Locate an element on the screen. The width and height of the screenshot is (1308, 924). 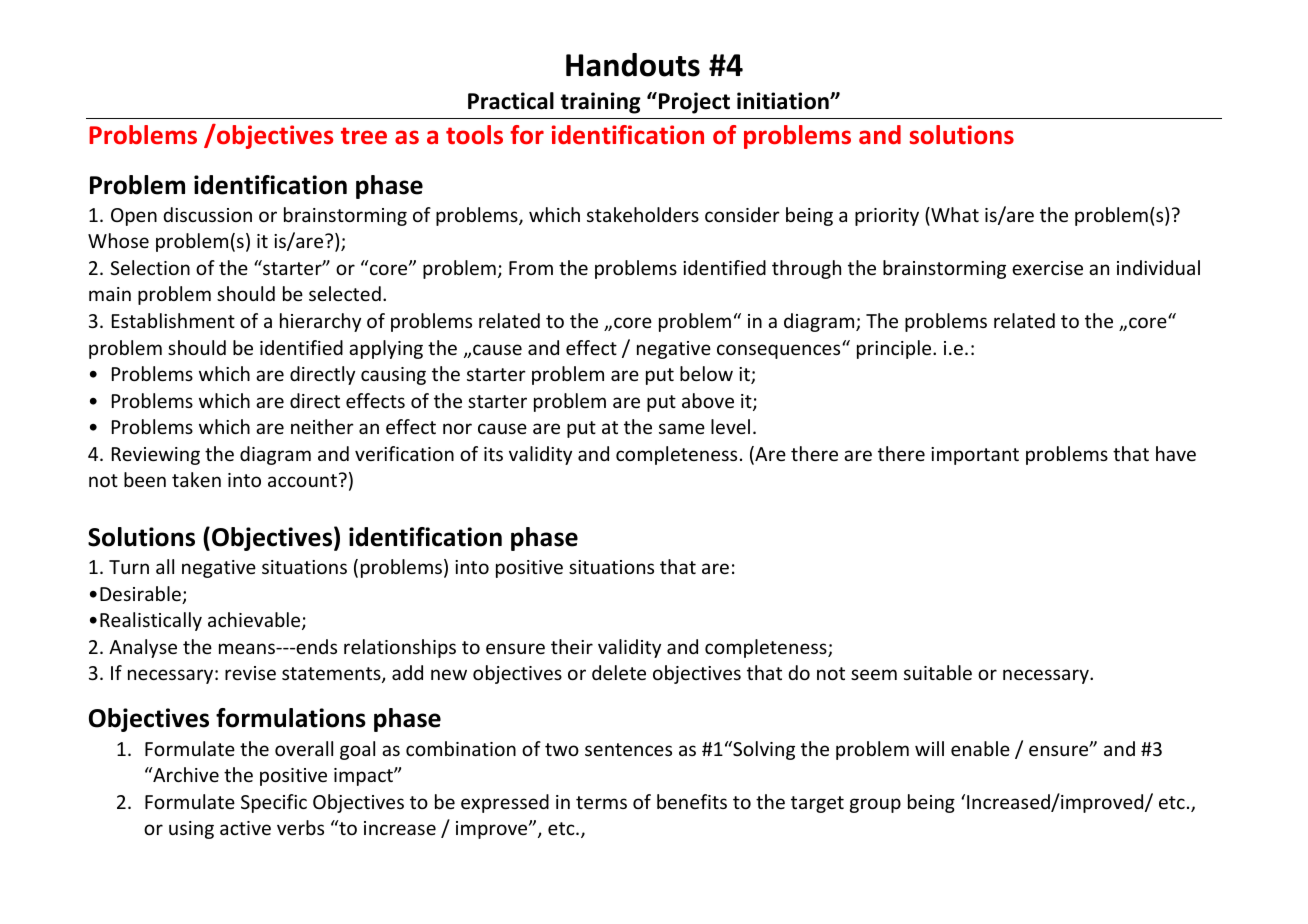
their is located at coordinates (572, 646).
